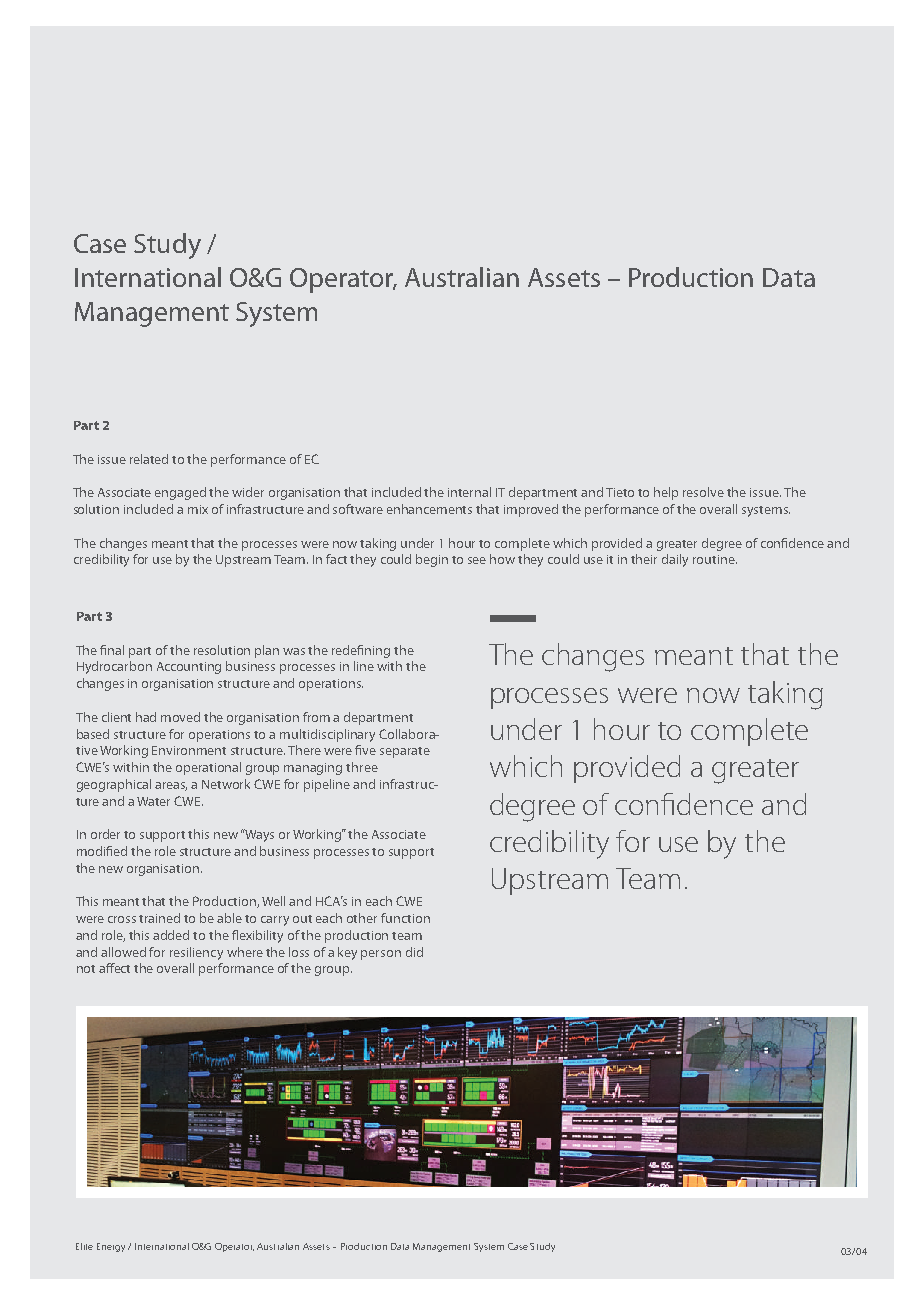 The image size is (924, 1308). What do you see at coordinates (666, 493) in the image?
I see `help` at bounding box center [666, 493].
